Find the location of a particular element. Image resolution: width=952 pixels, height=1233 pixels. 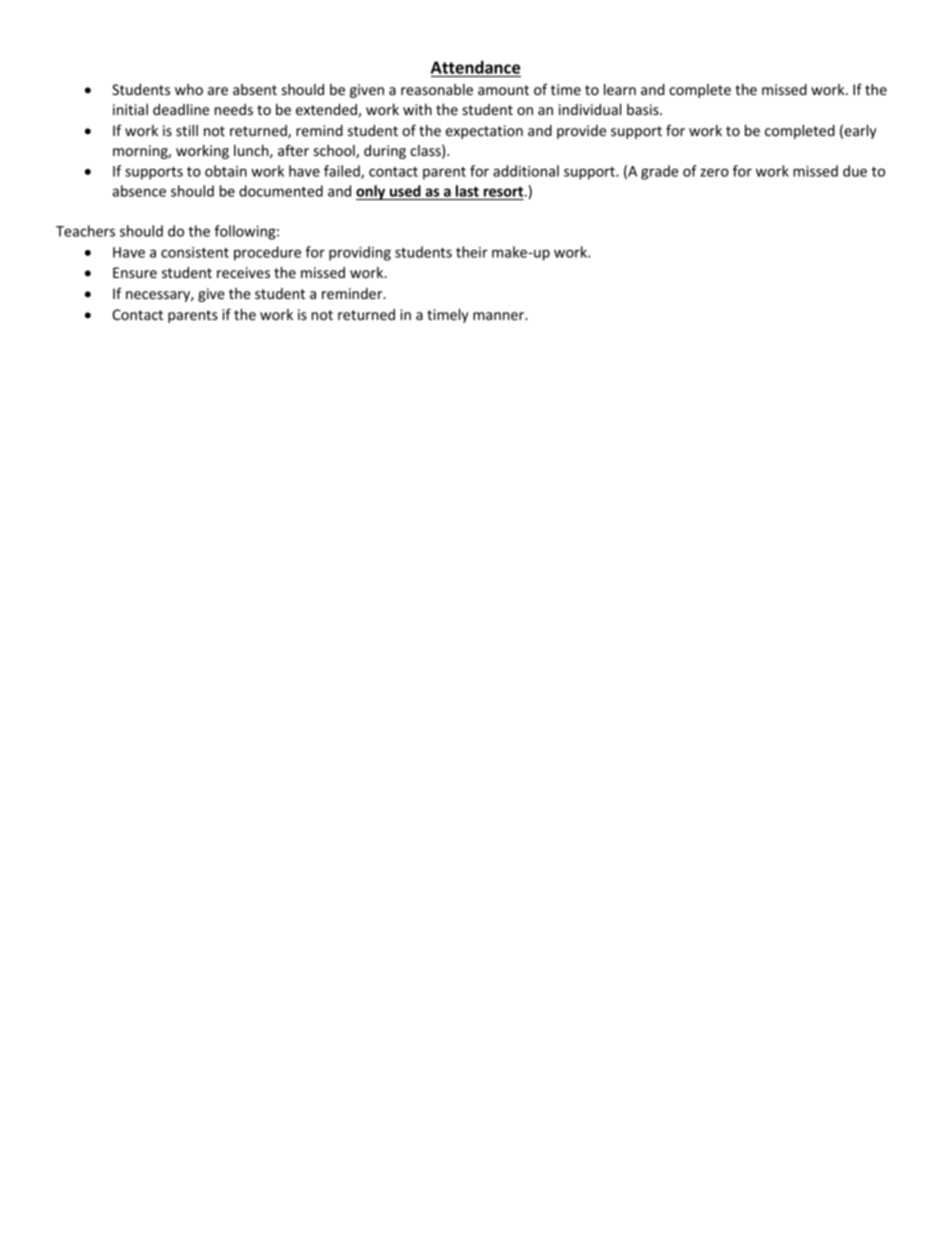

zero is located at coordinates (714, 172).
